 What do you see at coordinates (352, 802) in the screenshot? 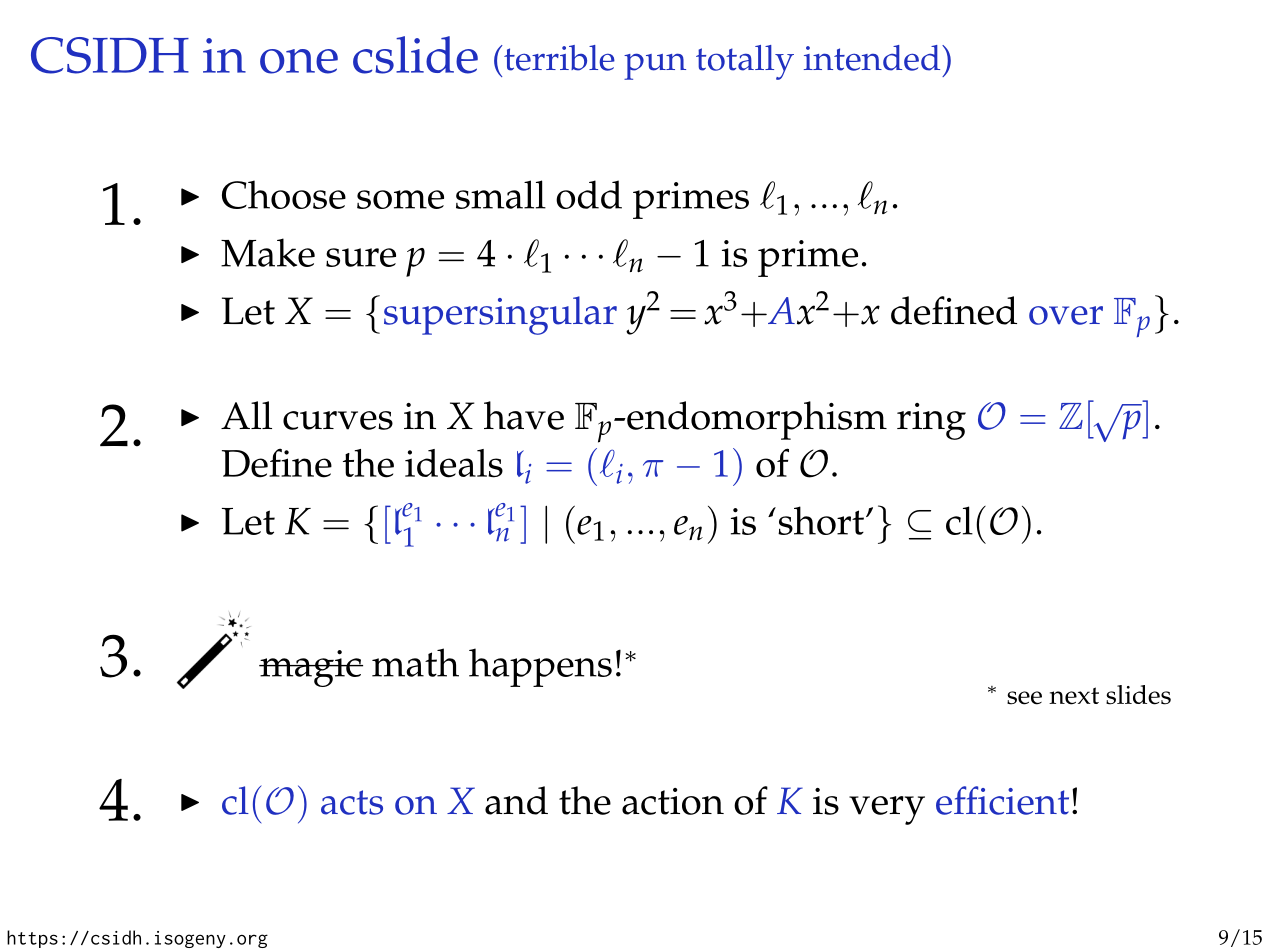
I see `acts` at bounding box center [352, 802].
